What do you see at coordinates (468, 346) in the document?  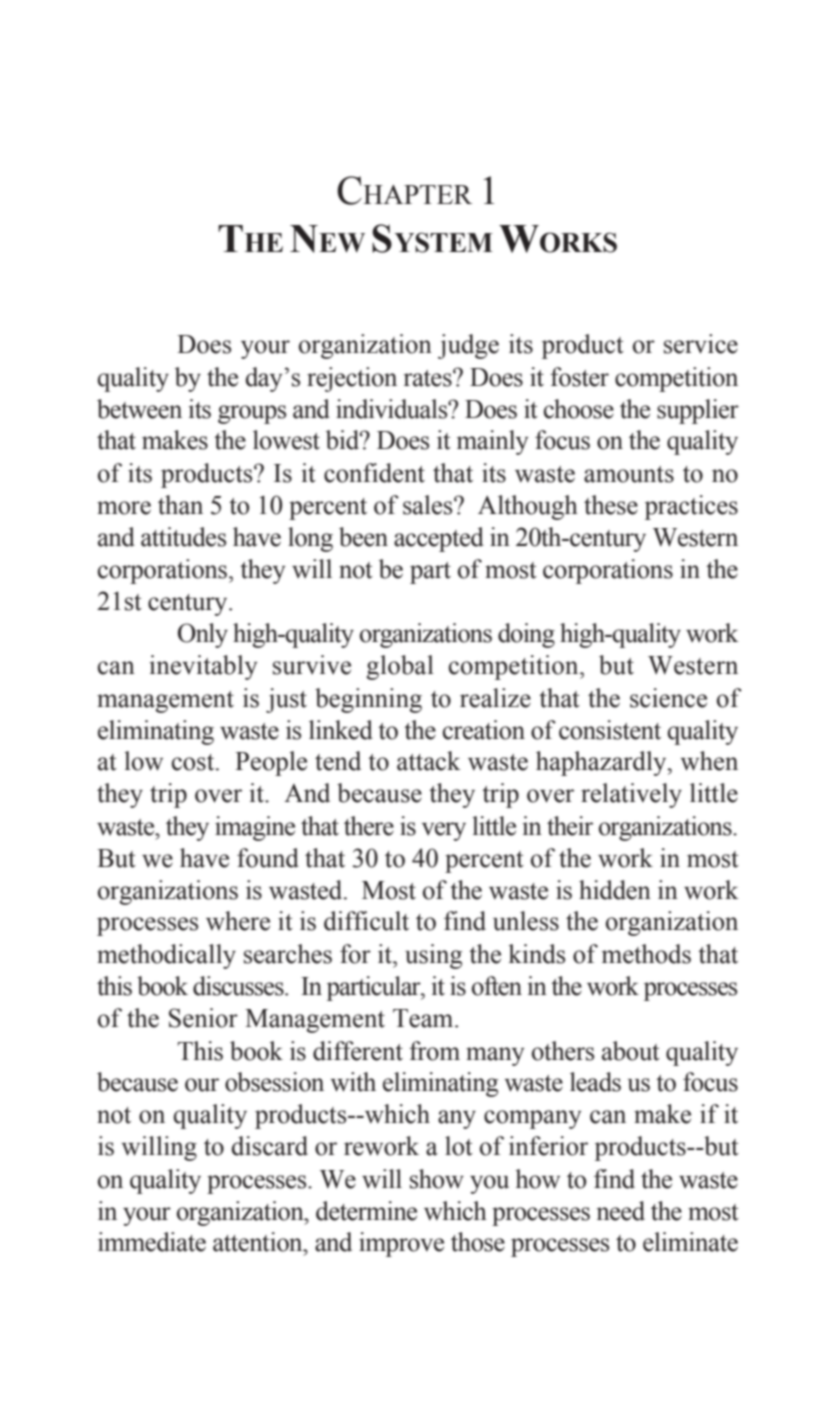 I see `judge` at bounding box center [468, 346].
